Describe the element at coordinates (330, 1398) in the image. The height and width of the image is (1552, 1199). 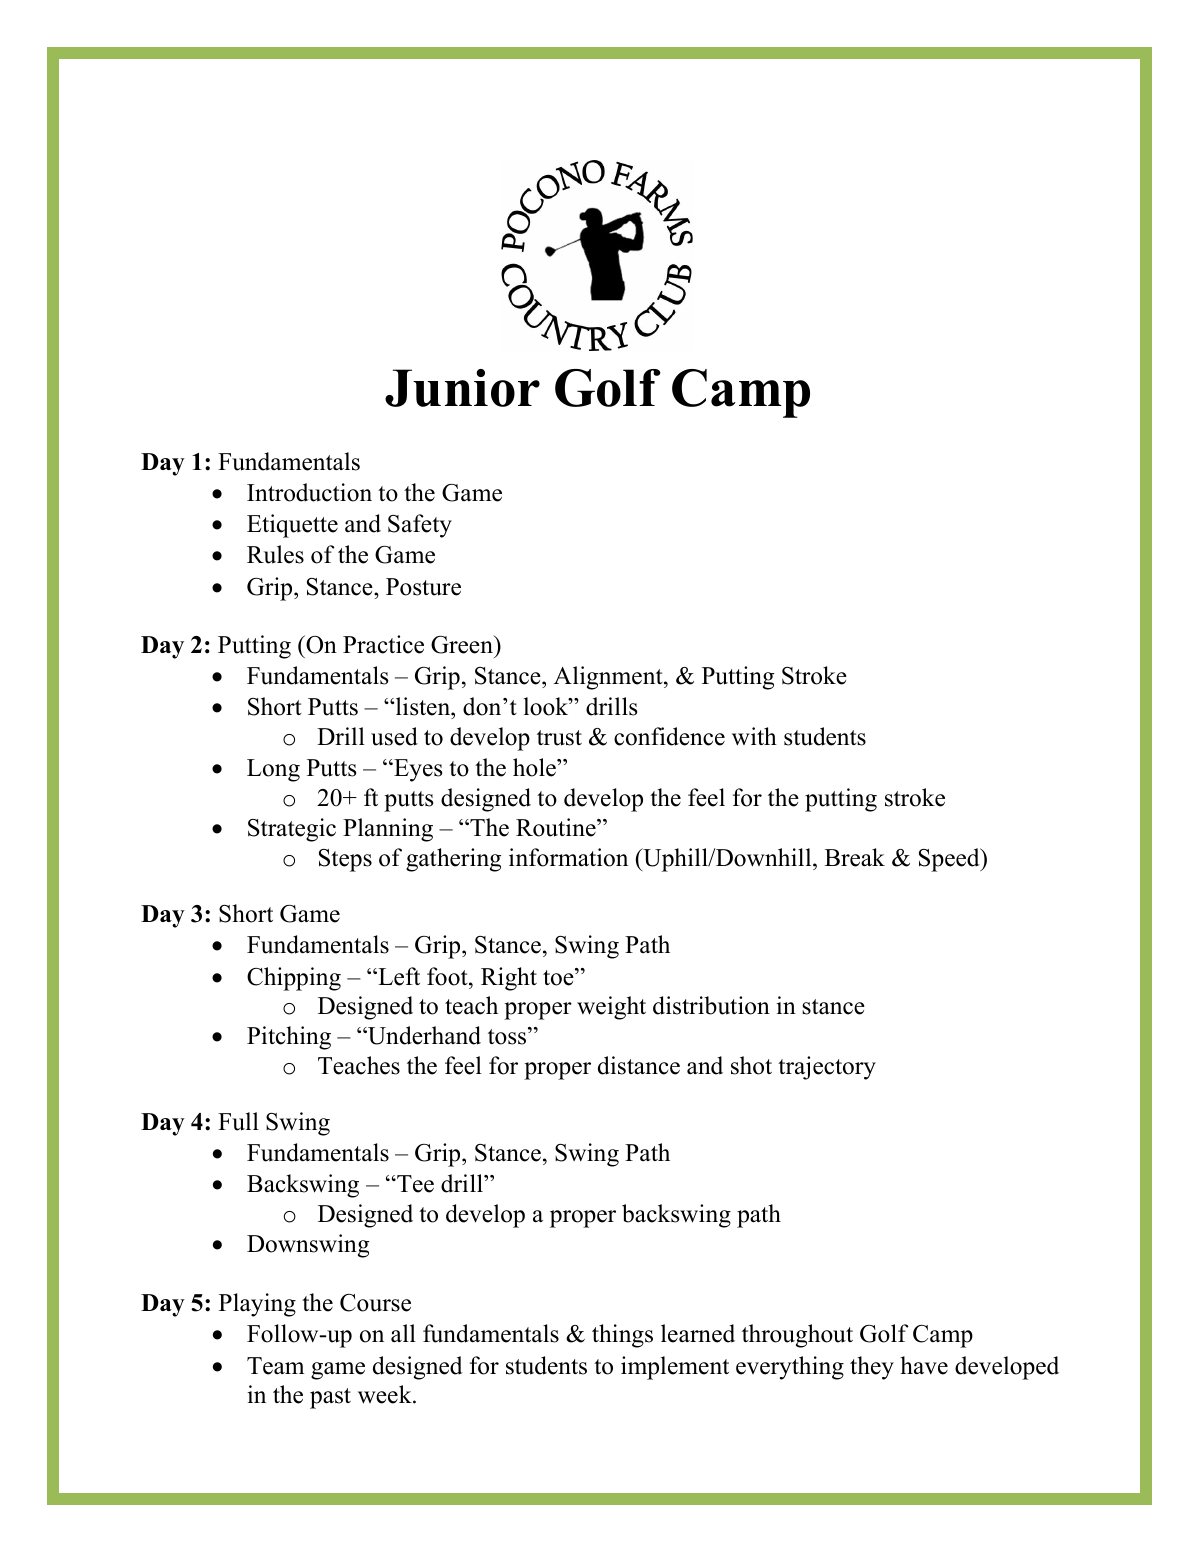
I see `past` at that location.
